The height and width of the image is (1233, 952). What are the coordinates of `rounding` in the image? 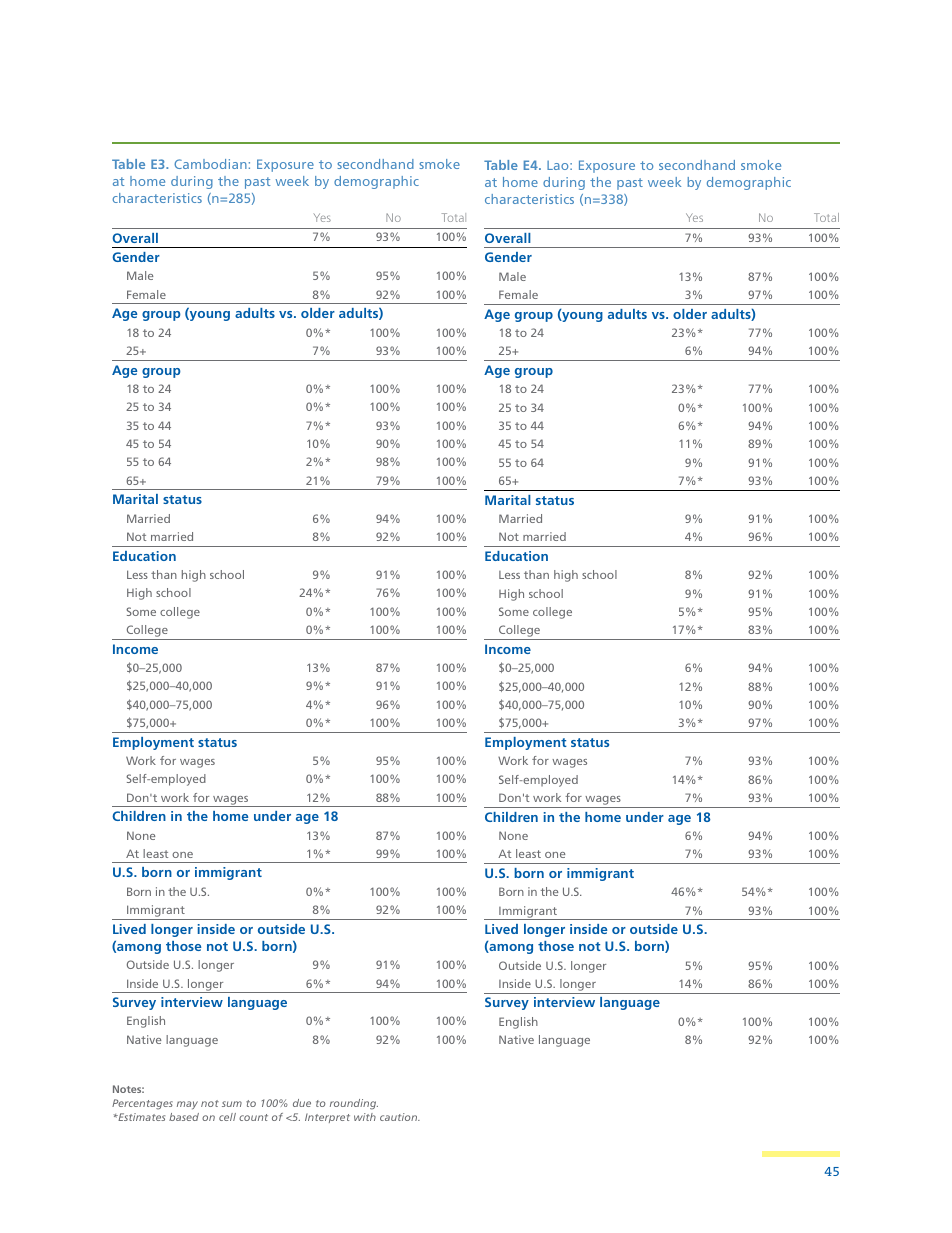 It's located at (354, 1104).
